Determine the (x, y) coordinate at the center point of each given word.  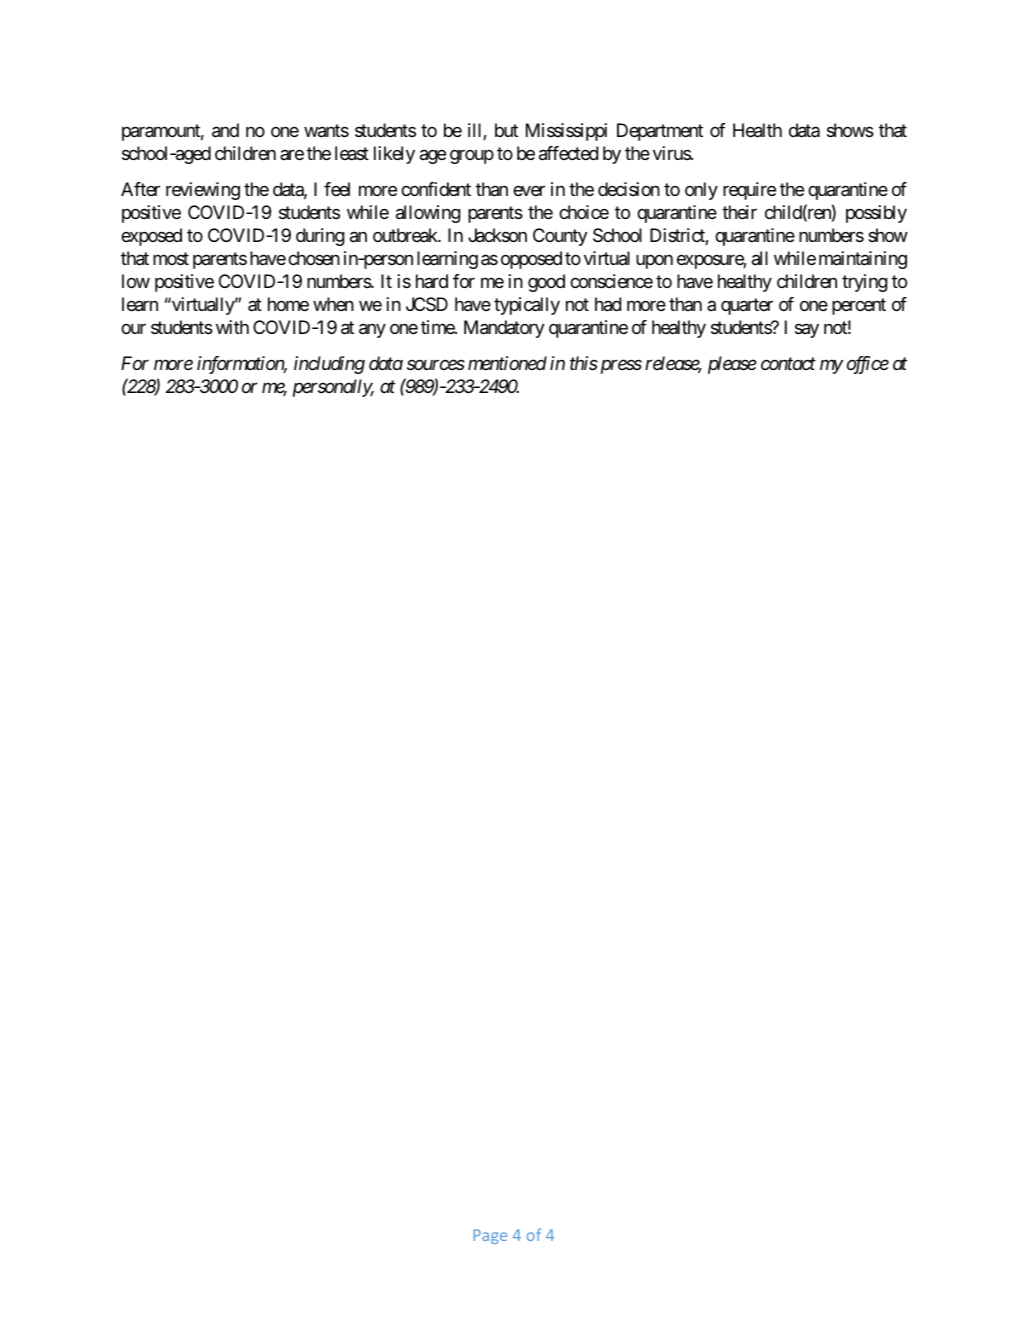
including (329, 365)
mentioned (507, 363)
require (749, 191)
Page (490, 1236)
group (472, 156)
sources (436, 365)
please (732, 365)
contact (788, 364)
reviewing (203, 191)
